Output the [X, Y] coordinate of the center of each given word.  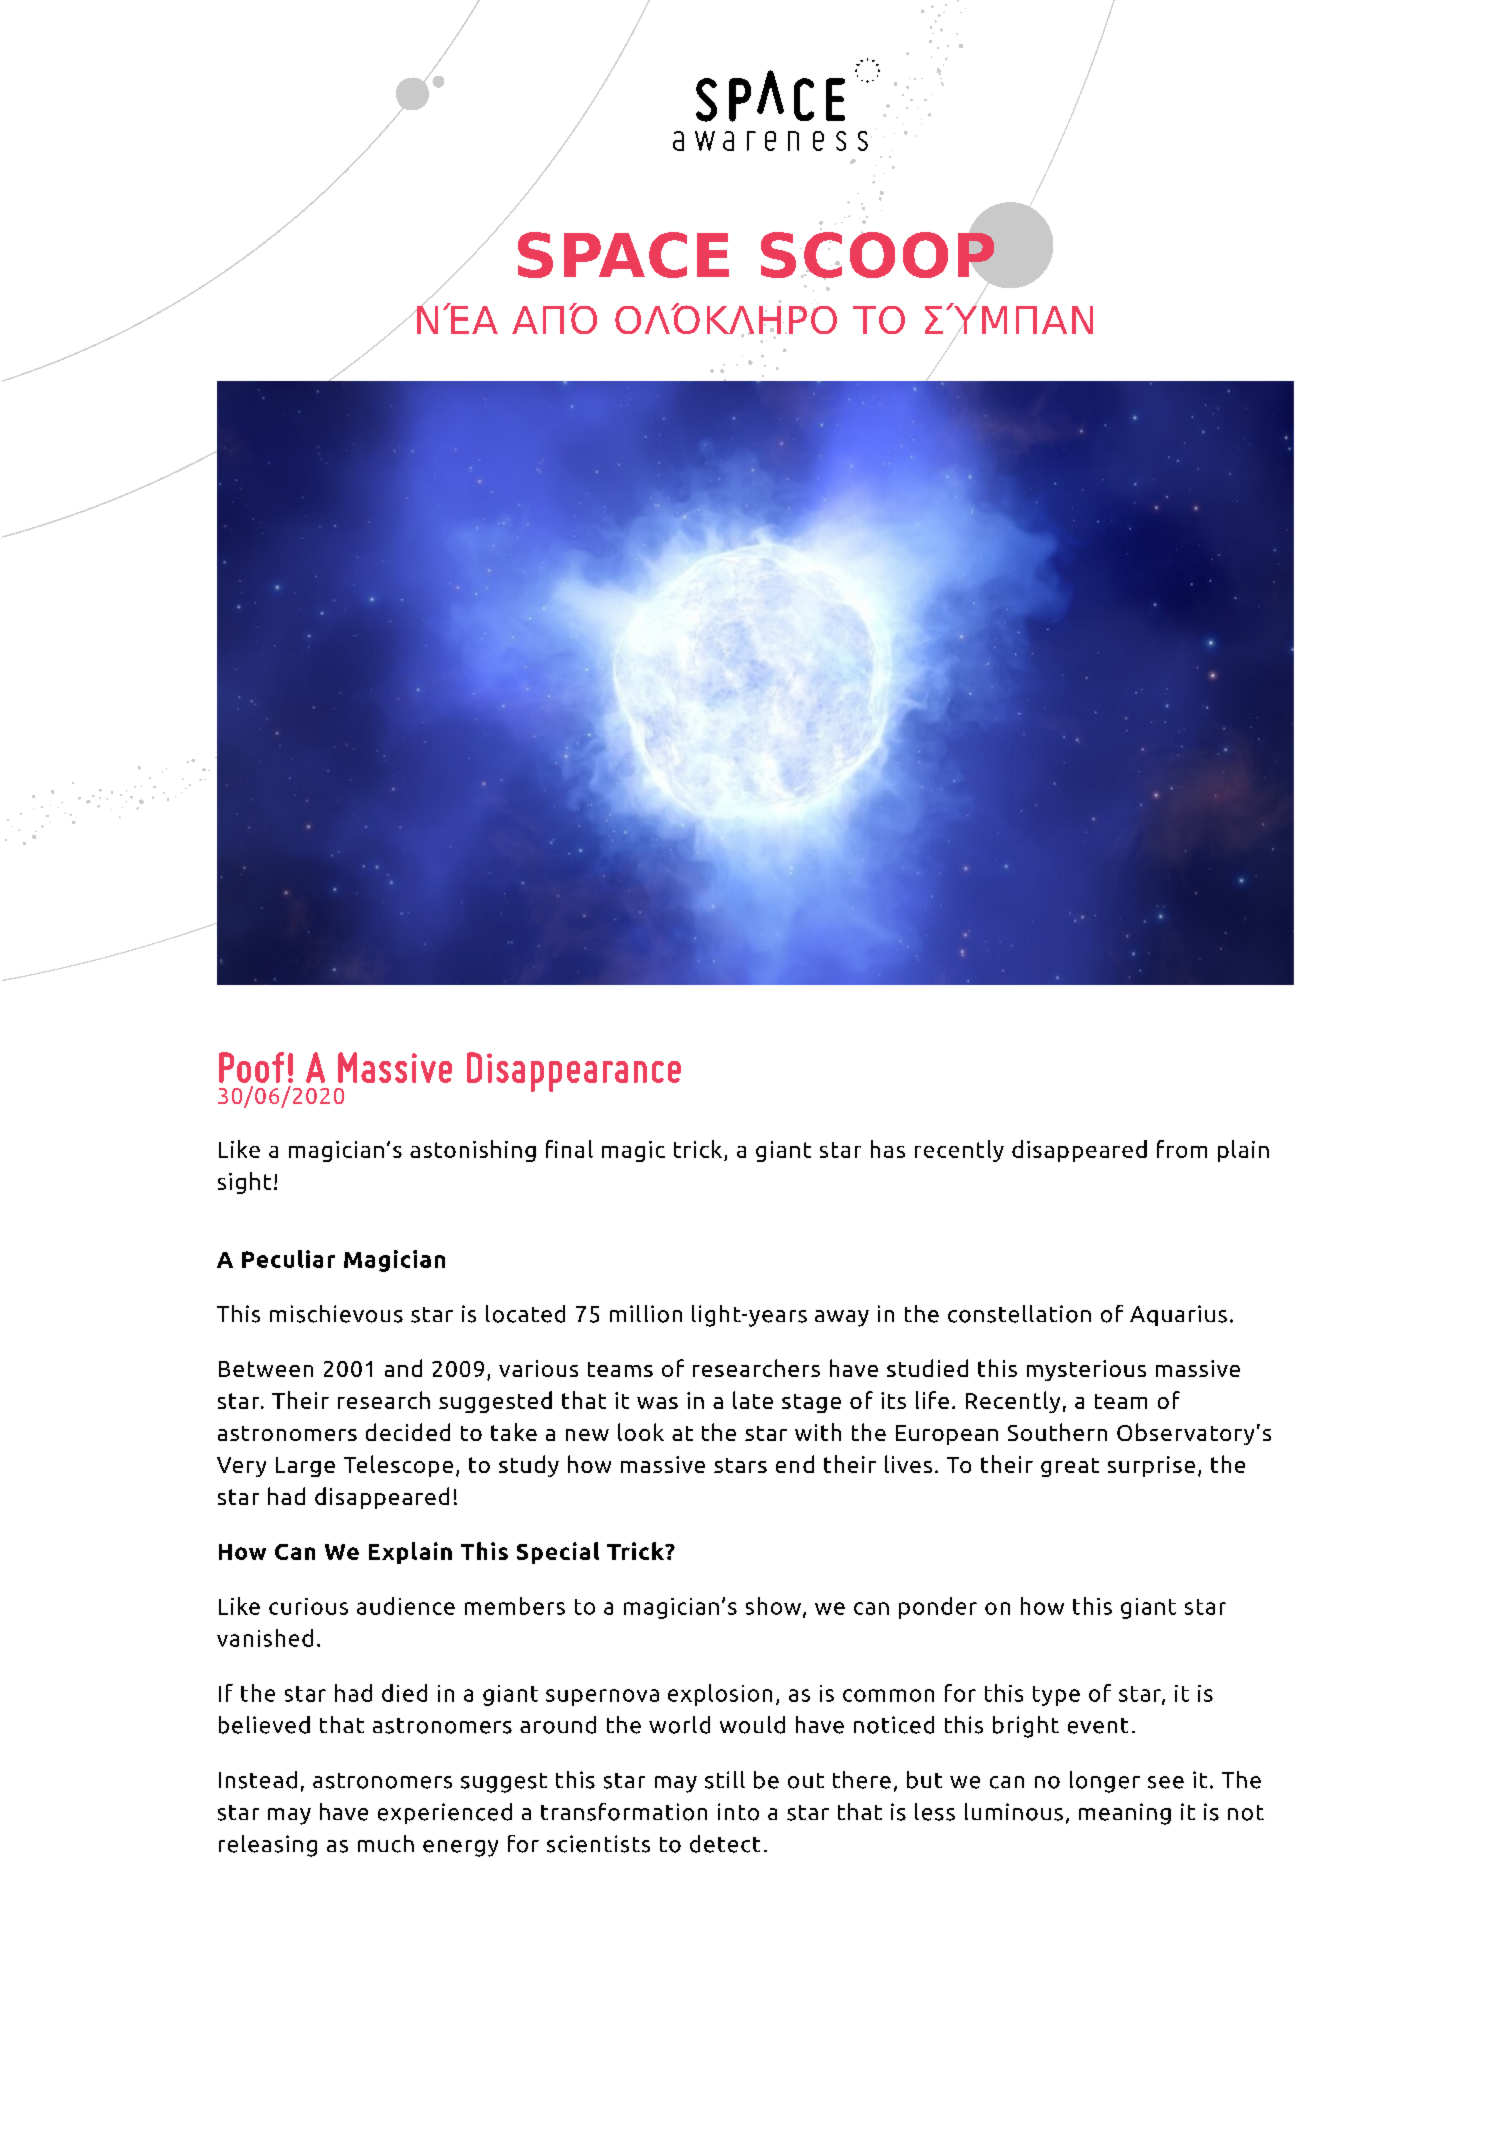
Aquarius [1178, 1315]
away [842, 1318]
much [386, 1844]
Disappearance [574, 1072]
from [1182, 1149]
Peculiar [288, 1259]
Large [305, 1467]
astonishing [473, 1151]
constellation [1019, 1314]
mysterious [1086, 1370]
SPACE [623, 255]
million [646, 1314]
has [888, 1149]
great [1070, 1467]
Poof [251, 1067]
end [795, 1464]
